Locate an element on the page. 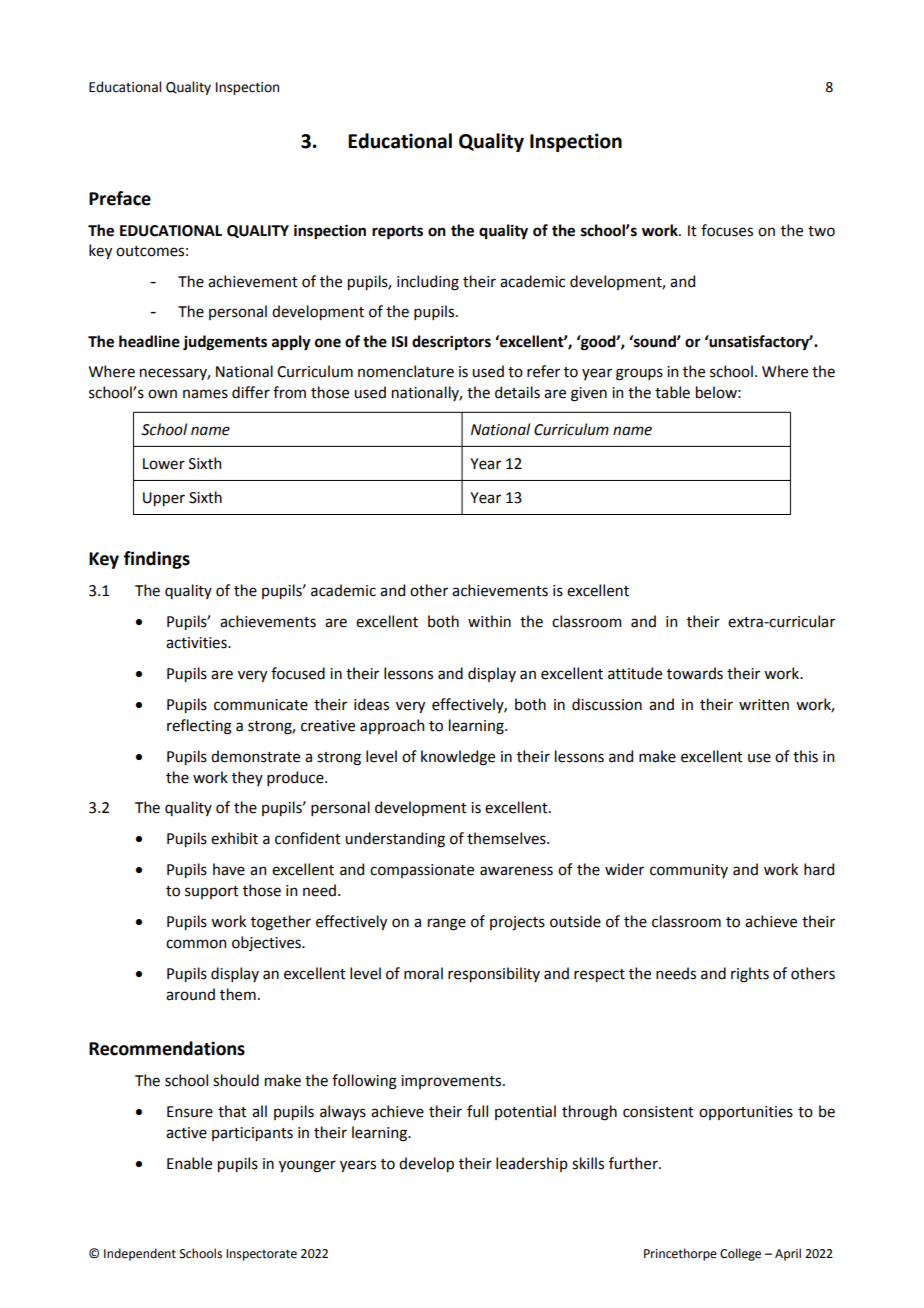 The width and height of the page is (924, 1308). around is located at coordinates (190, 994).
